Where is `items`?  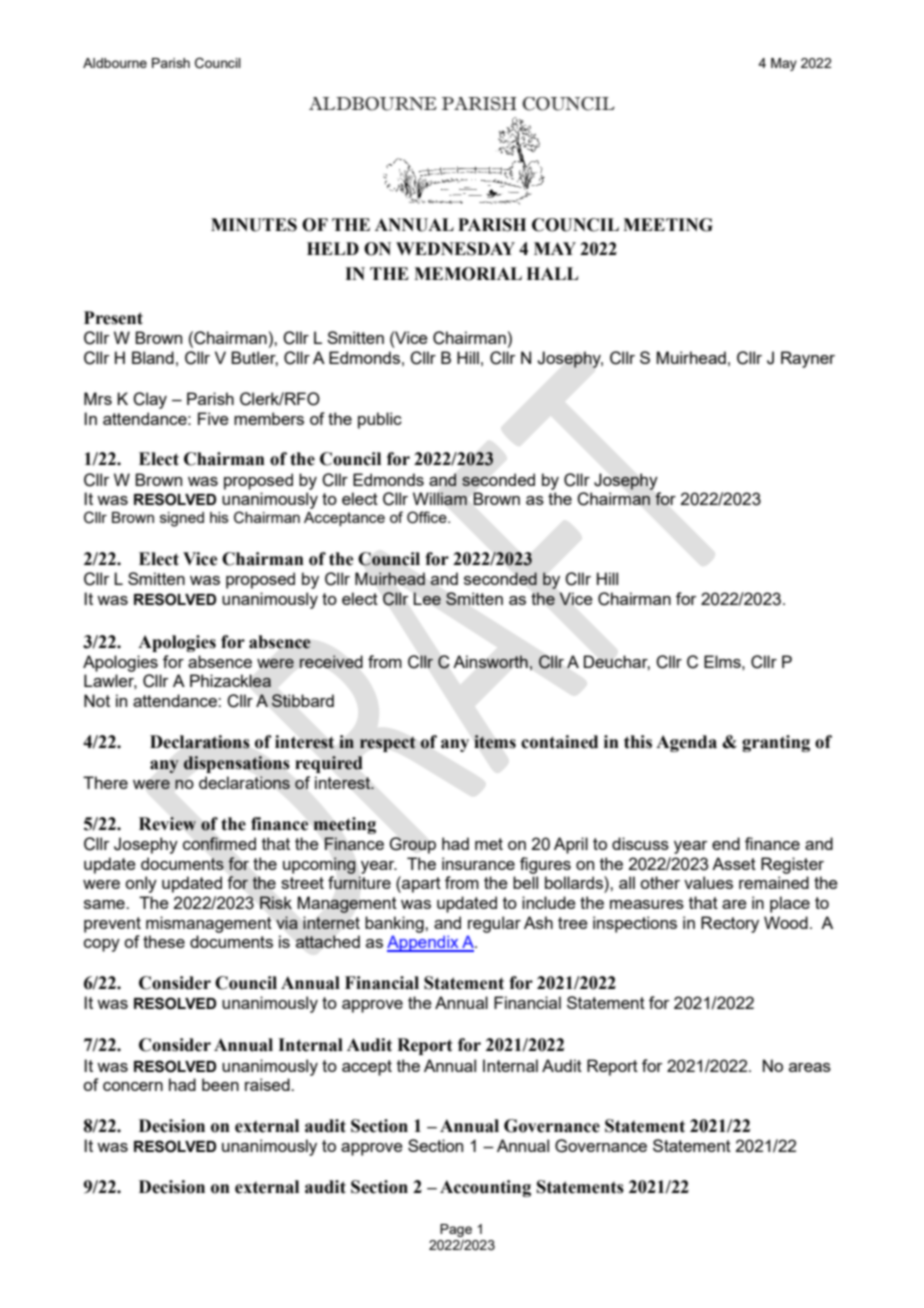 items is located at coordinates (495, 742).
